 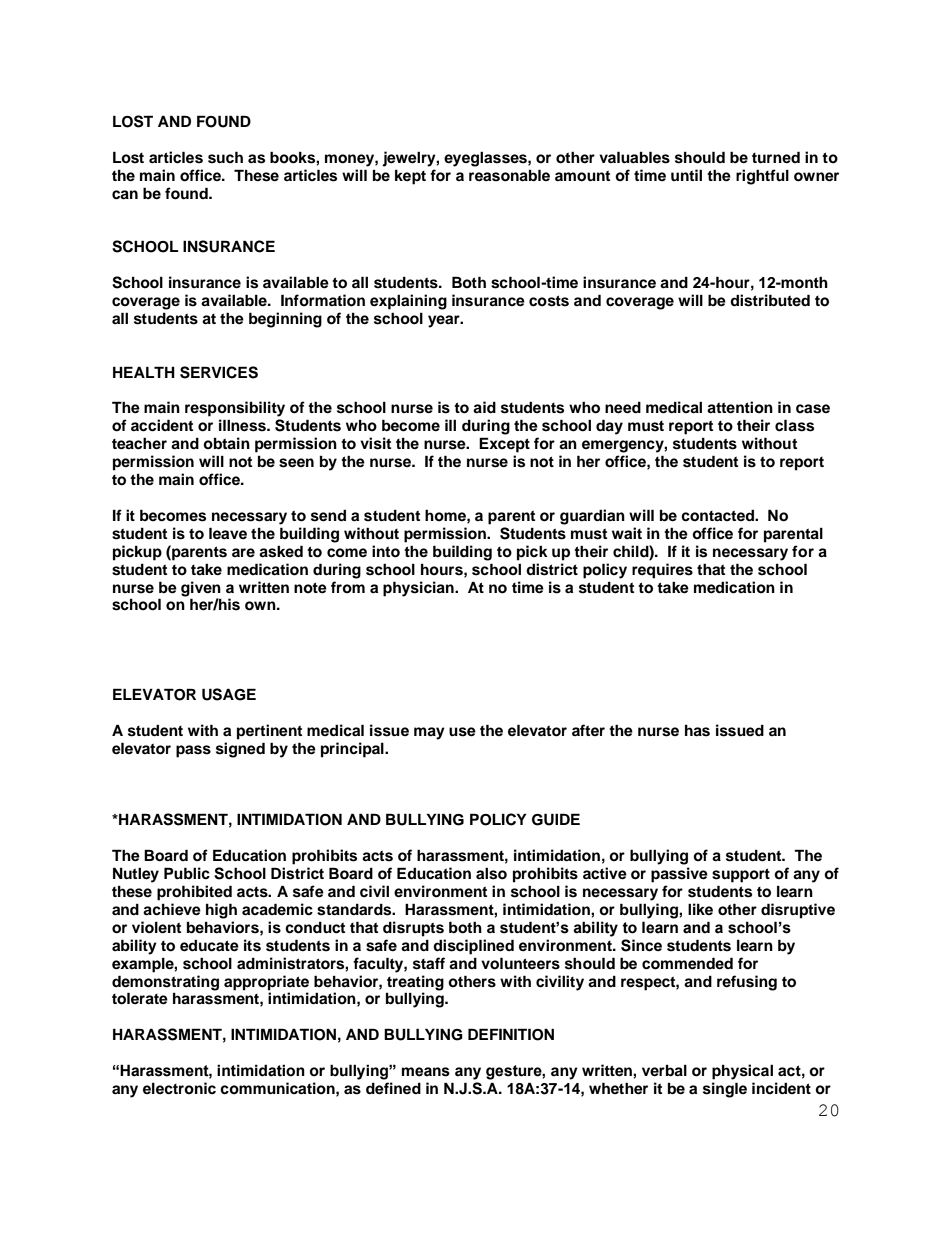 I want to click on electronic, so click(x=179, y=1088).
